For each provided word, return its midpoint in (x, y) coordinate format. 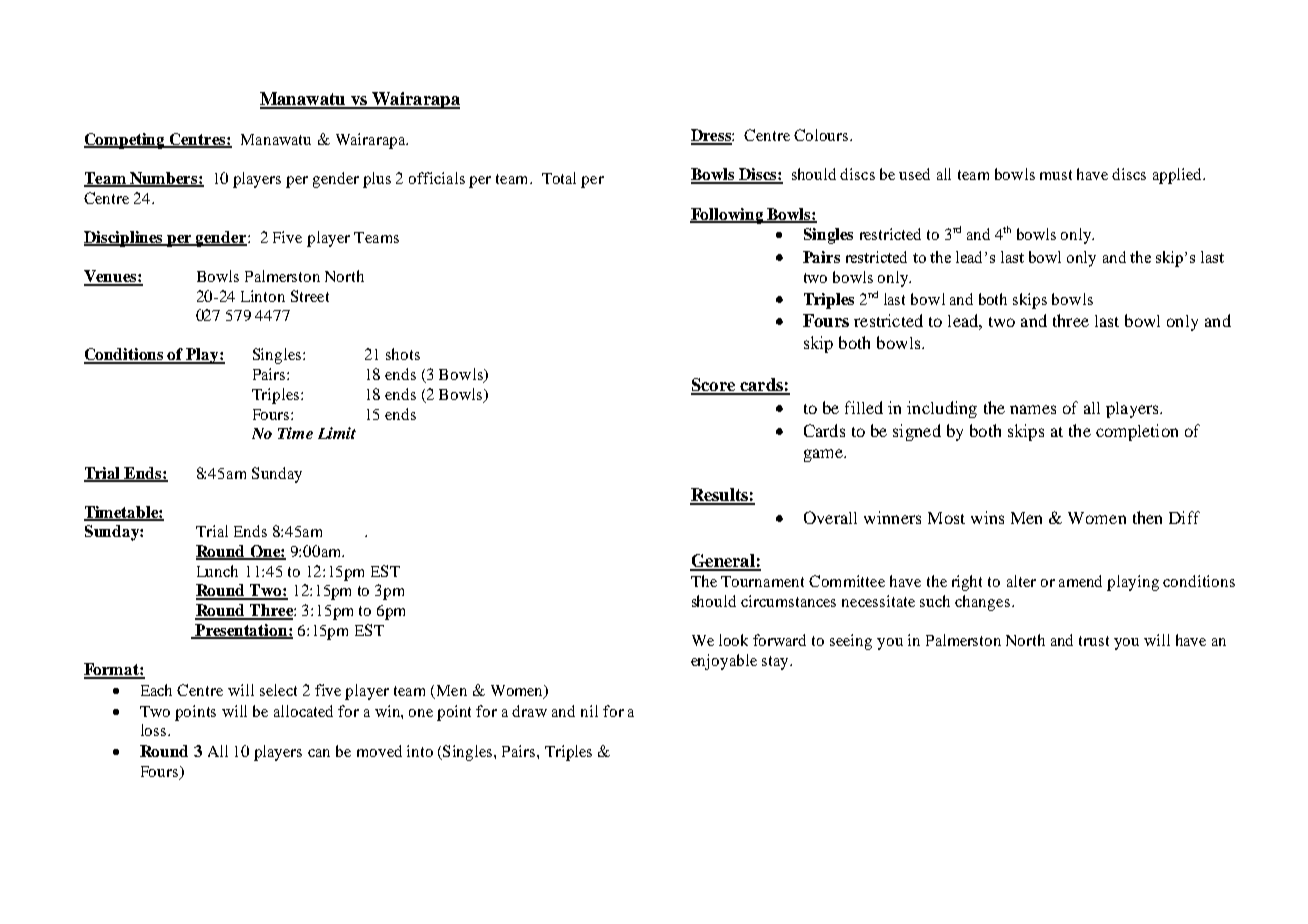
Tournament (762, 581)
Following (728, 216)
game (824, 455)
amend (1080, 581)
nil (589, 711)
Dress (712, 136)
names (1033, 409)
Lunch (217, 571)
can (319, 753)
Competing (125, 141)
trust (1094, 641)
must (1056, 175)
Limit (337, 433)
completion (1137, 432)
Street (310, 296)
